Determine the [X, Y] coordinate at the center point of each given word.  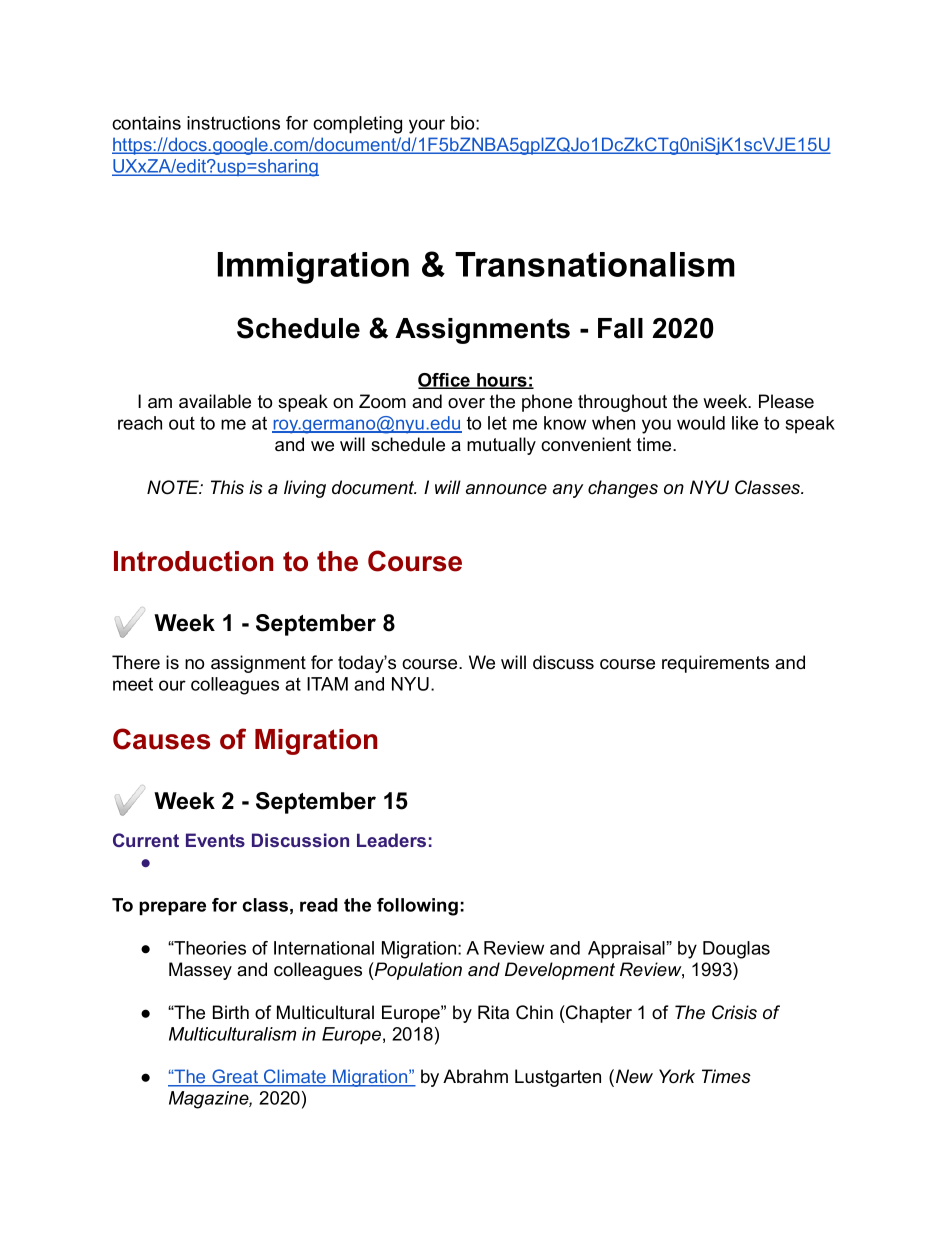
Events [215, 840]
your [427, 126]
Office [445, 381]
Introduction [193, 561]
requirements [715, 664]
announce [506, 489]
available [215, 401]
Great [235, 1077]
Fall [620, 328]
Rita [493, 1012]
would [701, 423]
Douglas [736, 950]
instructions [233, 123]
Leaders [391, 840]
